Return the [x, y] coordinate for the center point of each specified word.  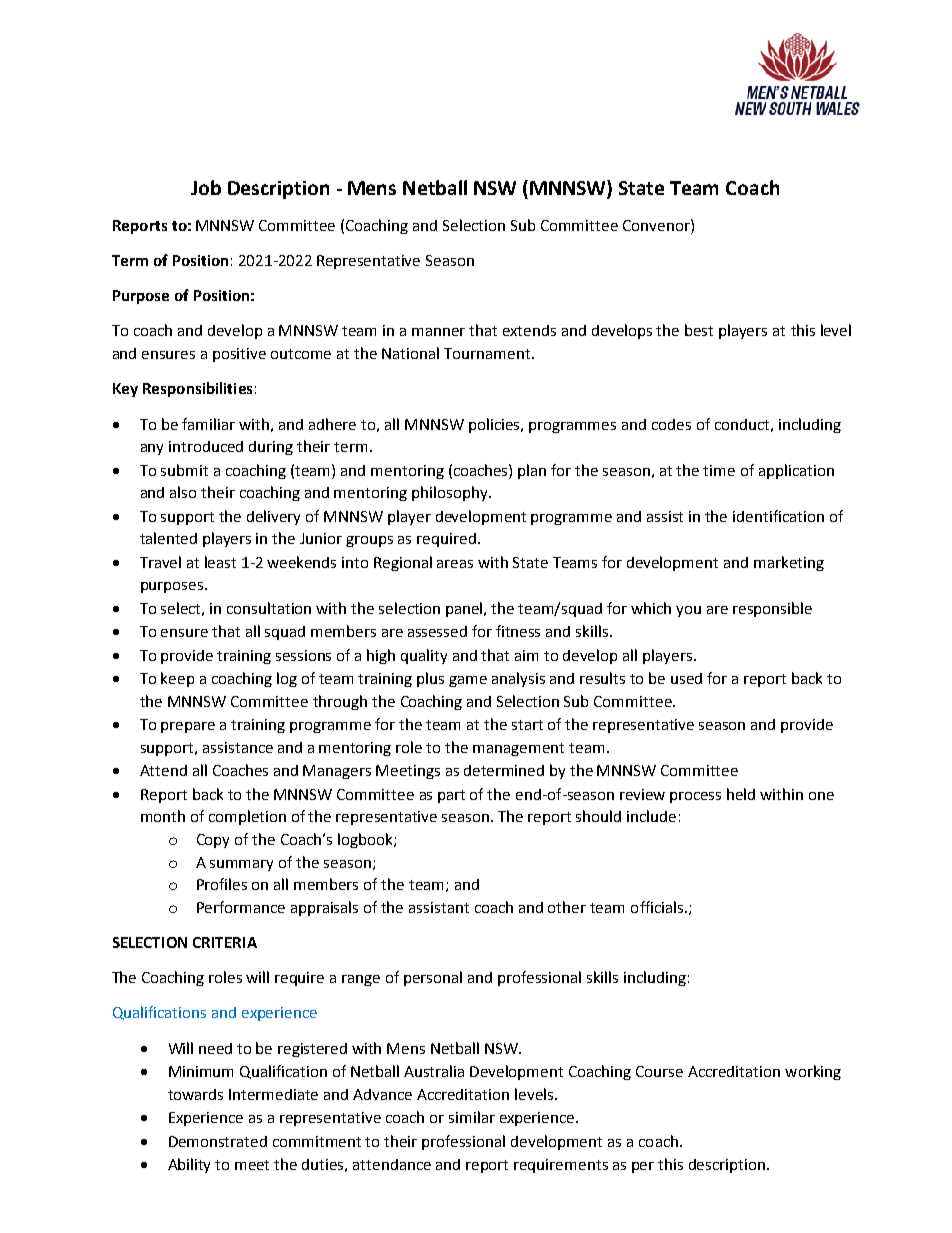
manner [438, 332]
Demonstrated [218, 1141]
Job [206, 187]
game [468, 681]
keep [177, 679]
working [813, 1072]
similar [472, 1117]
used [686, 678]
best [699, 330]
